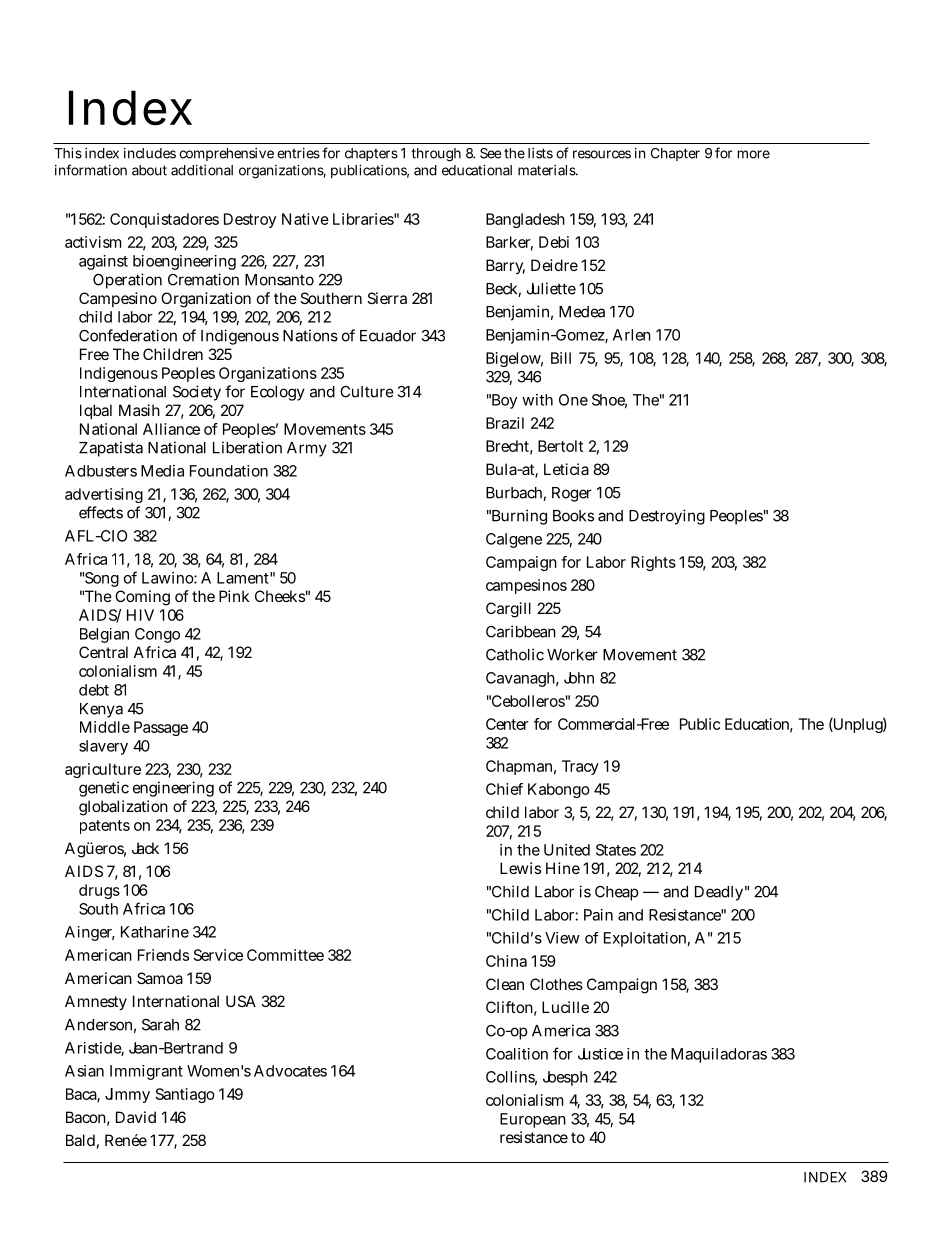  Describe the element at coordinates (533, 1120) in the screenshot. I see `European` at that location.
